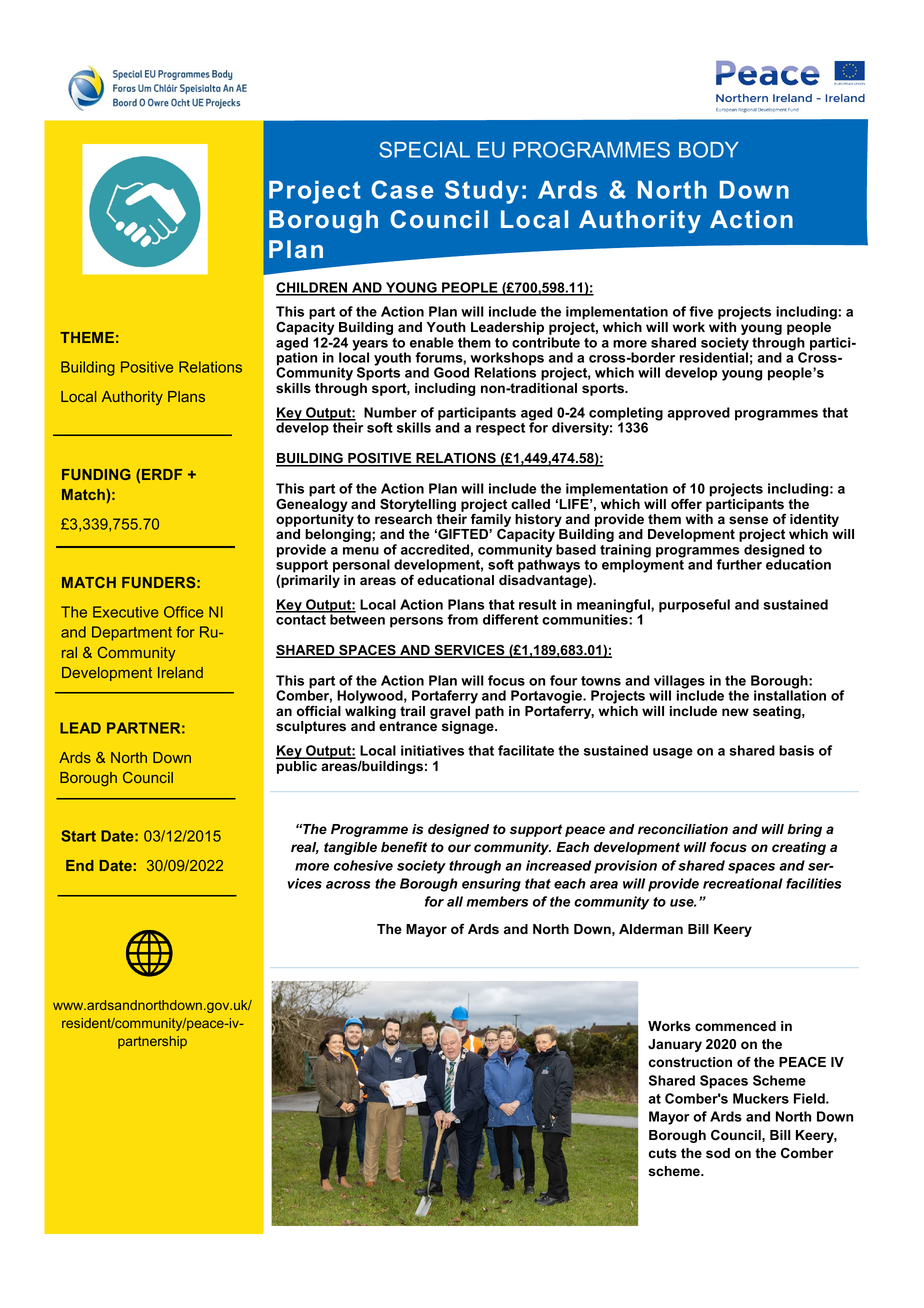 The width and height of the screenshot is (924, 1308). What do you see at coordinates (363, 865) in the screenshot?
I see `cohesive` at bounding box center [363, 865].
